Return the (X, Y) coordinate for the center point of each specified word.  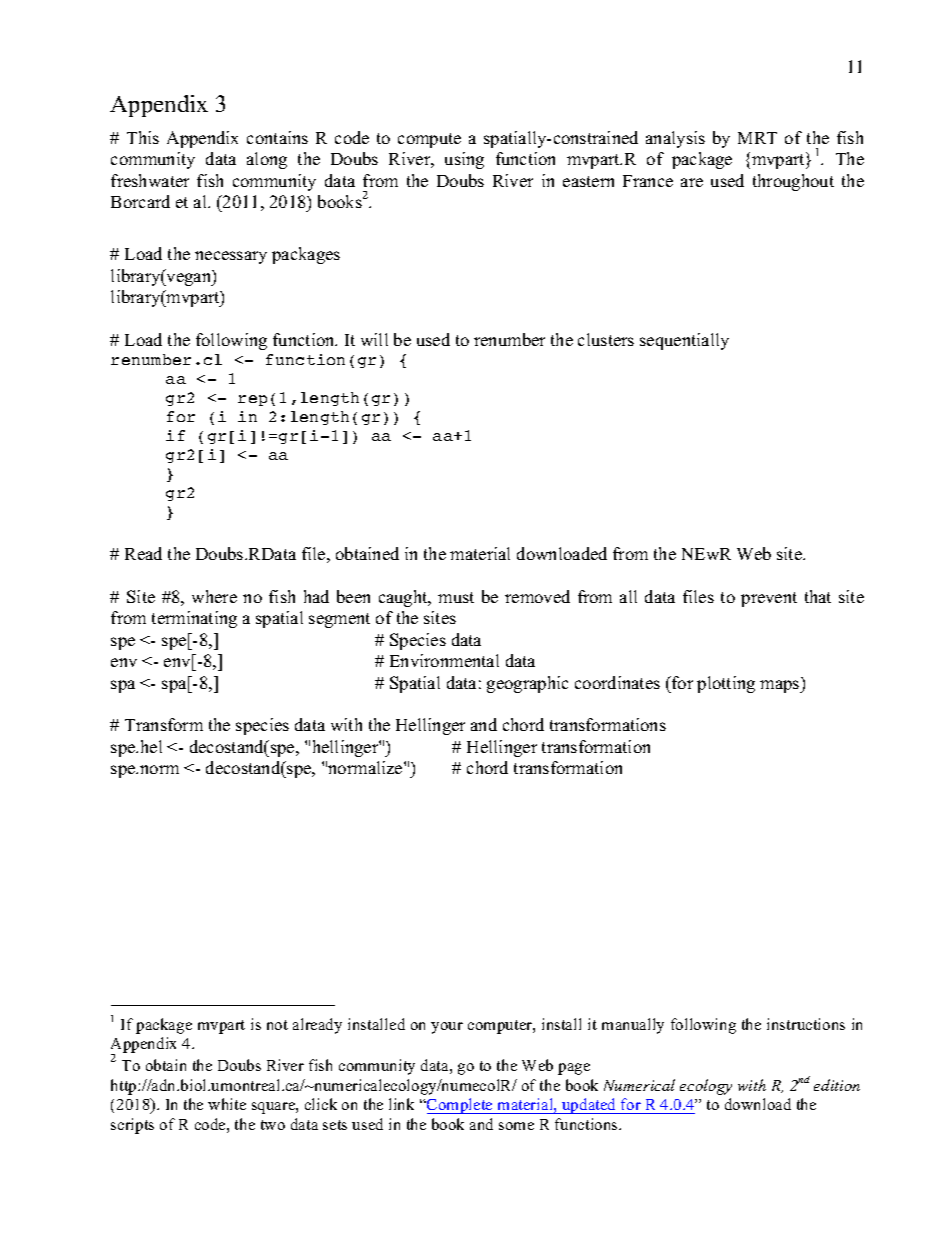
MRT (757, 138)
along (267, 160)
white (227, 1104)
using (464, 160)
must (456, 597)
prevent (769, 599)
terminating (194, 619)
